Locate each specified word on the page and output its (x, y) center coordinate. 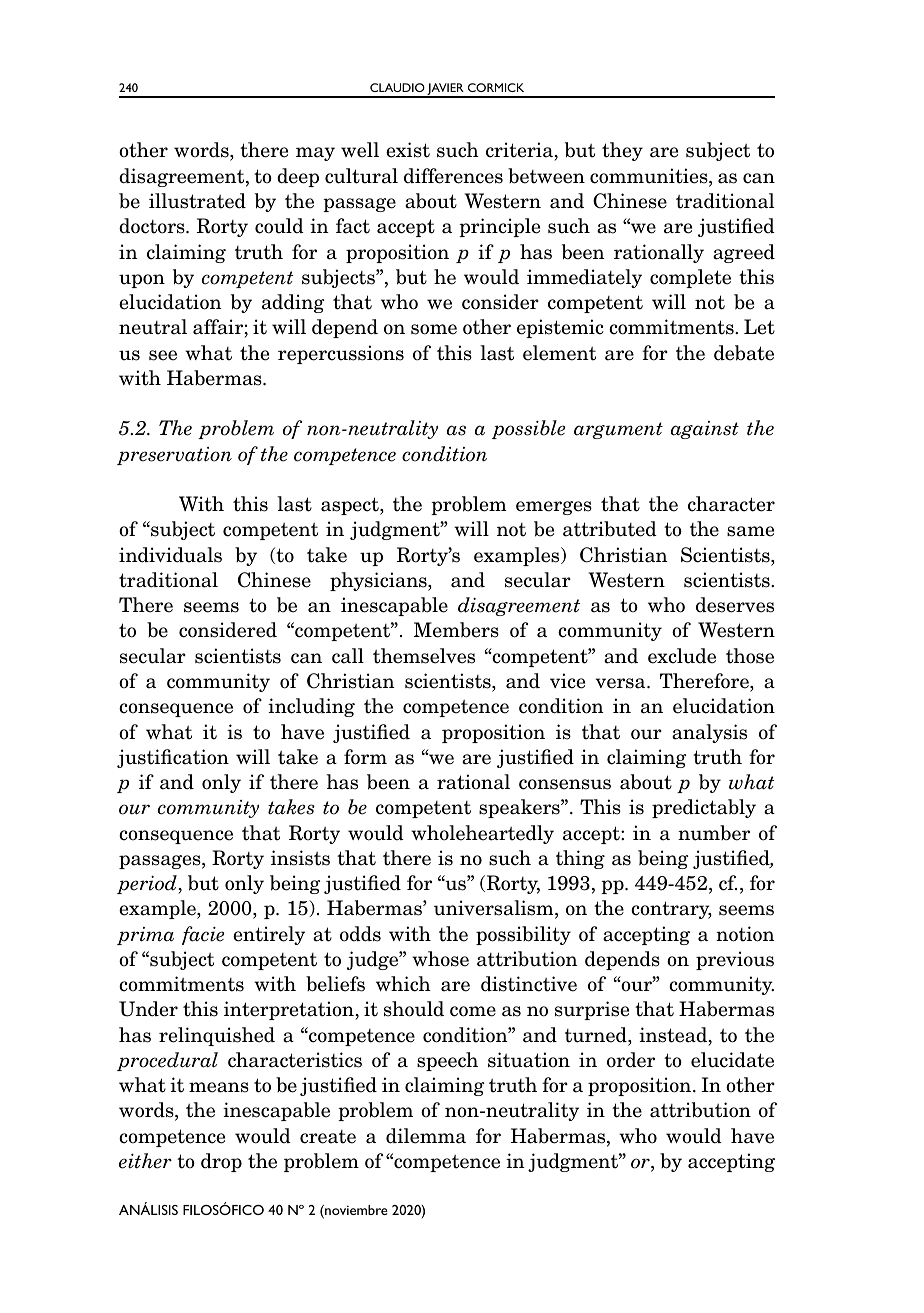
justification (173, 758)
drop (221, 1162)
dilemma (426, 1136)
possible (528, 429)
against (705, 430)
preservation (174, 456)
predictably (704, 808)
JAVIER (446, 90)
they (622, 151)
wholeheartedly (482, 834)
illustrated (197, 201)
